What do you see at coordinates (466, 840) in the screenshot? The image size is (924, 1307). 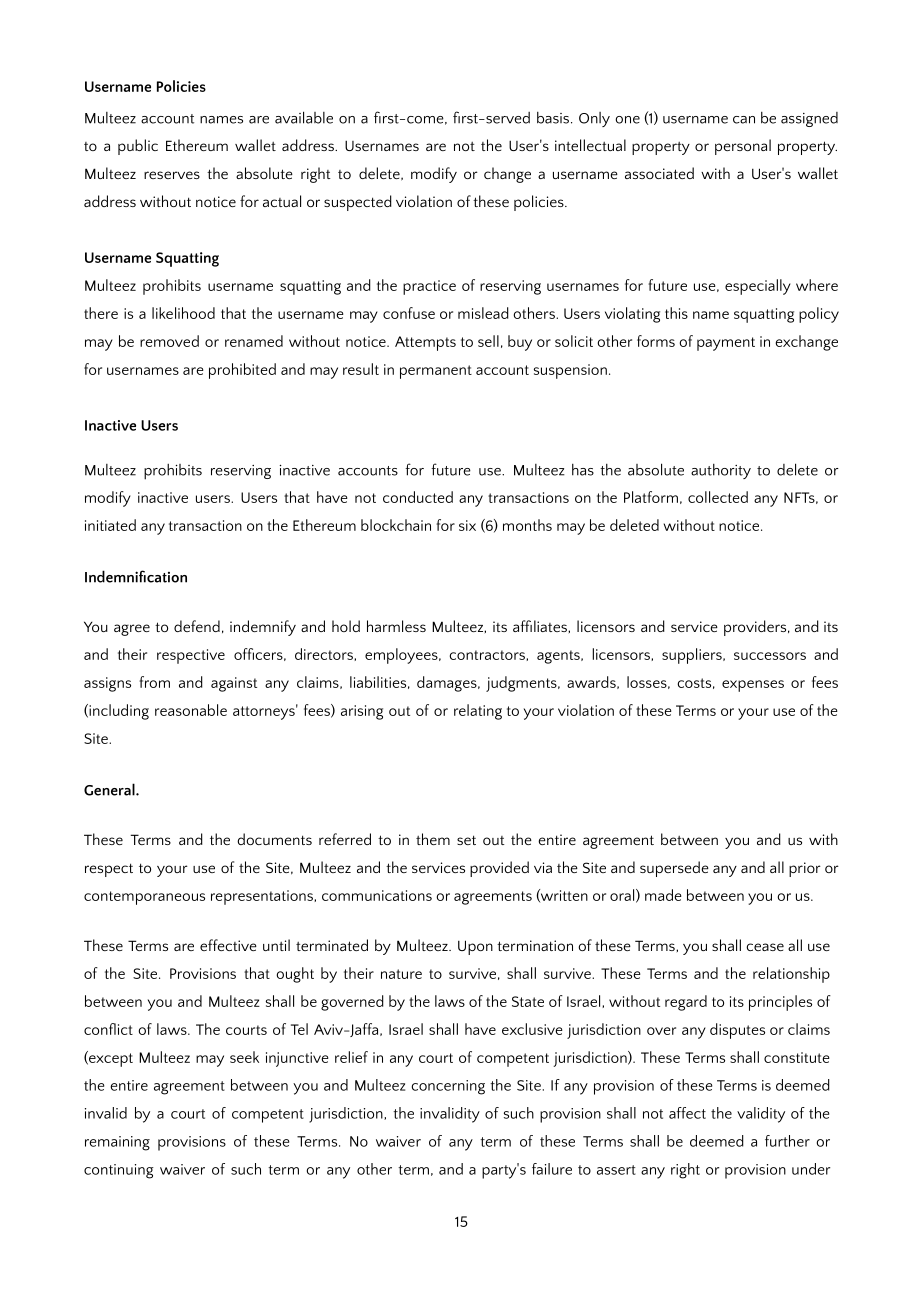 I see `set` at bounding box center [466, 840].
